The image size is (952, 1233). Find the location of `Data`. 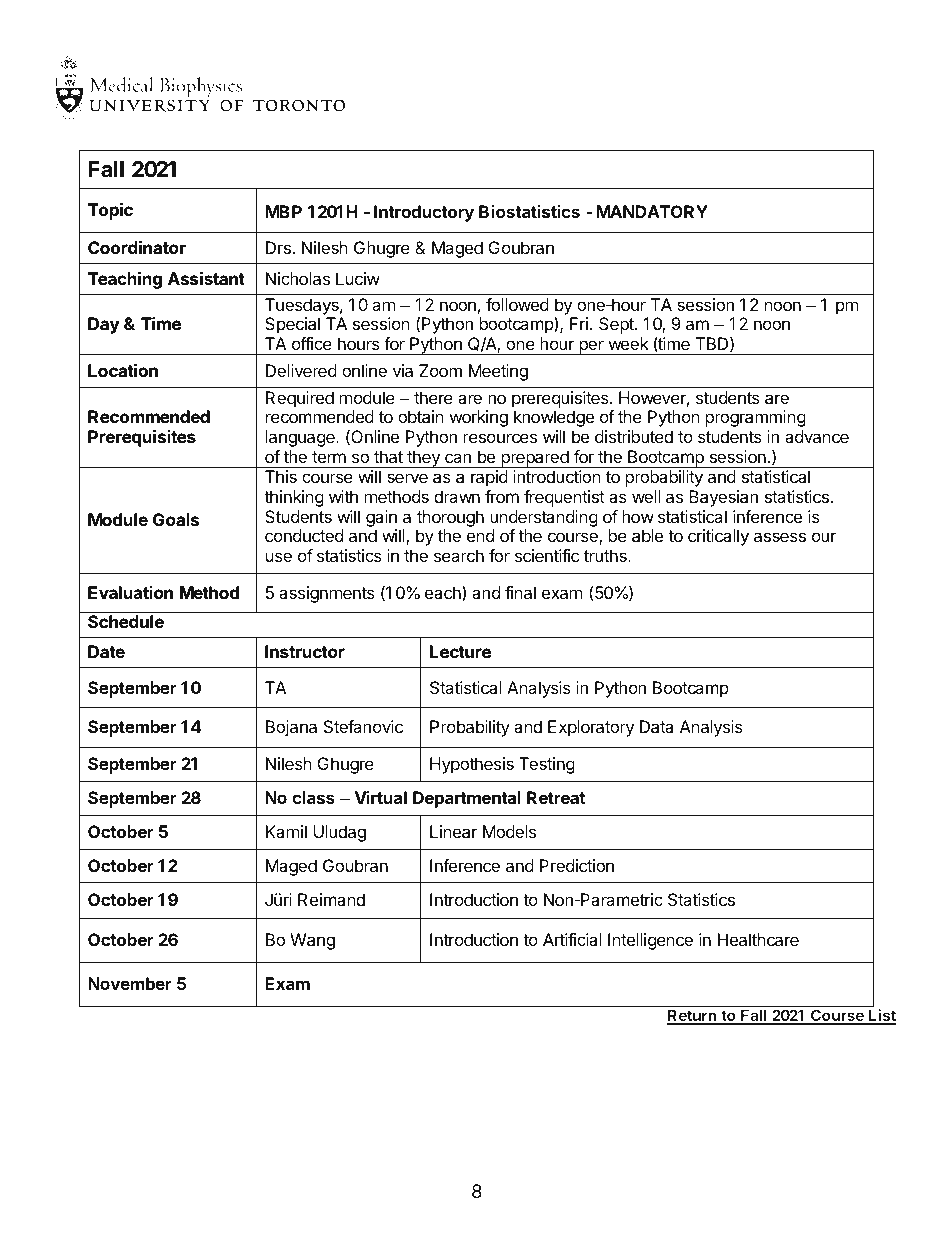

Data is located at coordinates (656, 726).
